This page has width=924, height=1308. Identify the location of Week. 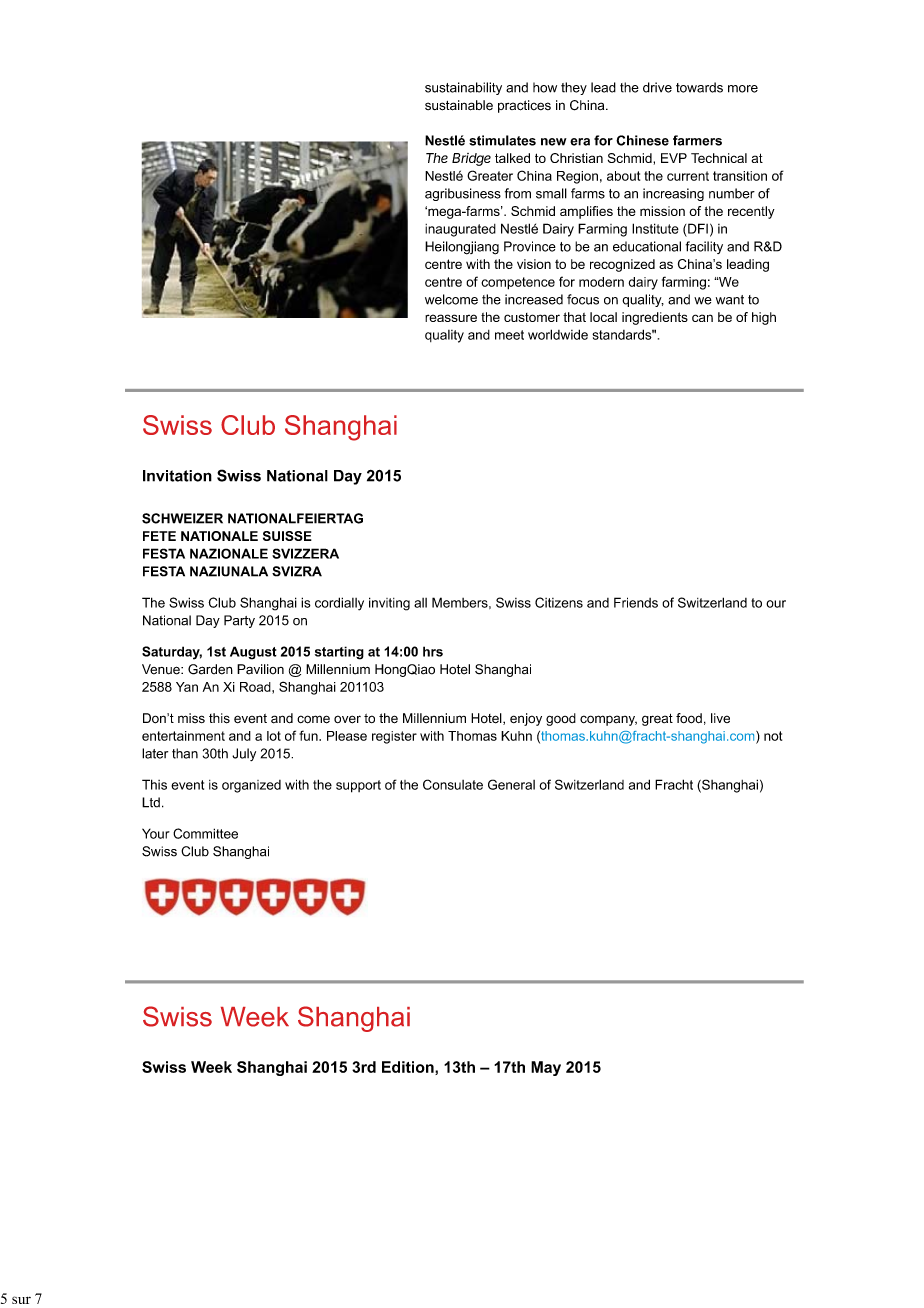
(211, 1067).
